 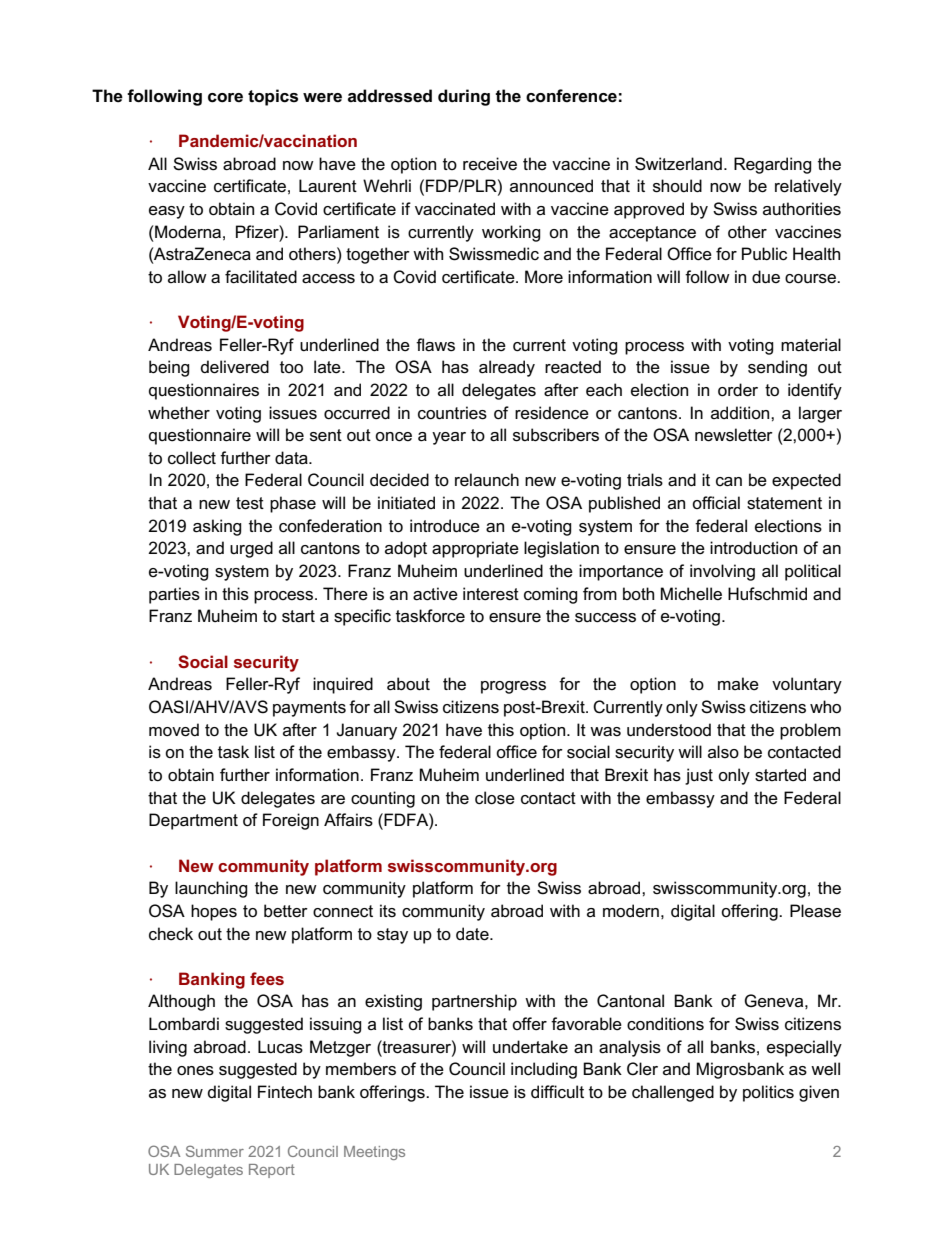 What do you see at coordinates (723, 752) in the screenshot?
I see `also` at bounding box center [723, 752].
